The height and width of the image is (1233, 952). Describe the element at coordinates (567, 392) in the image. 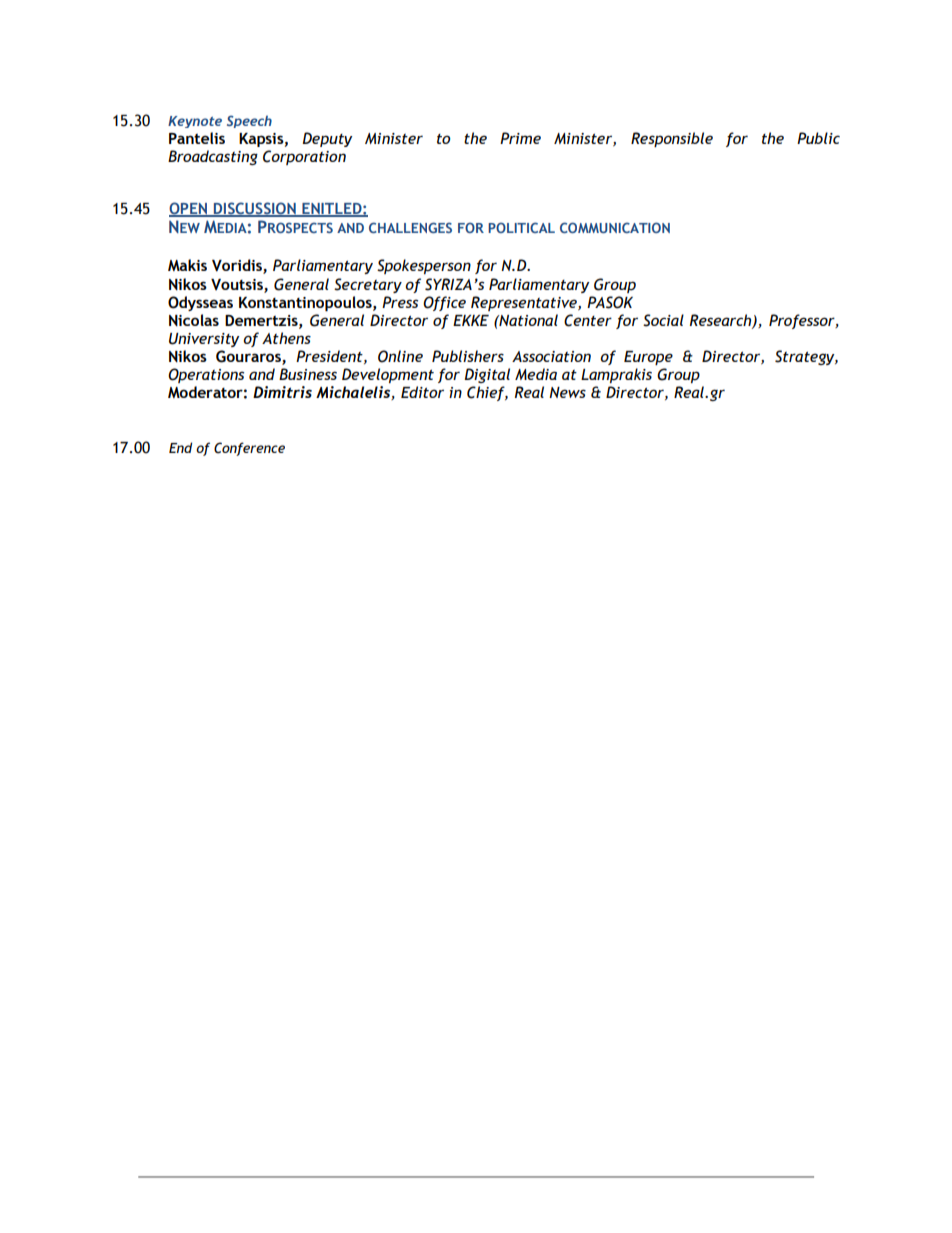

I see `News` at that location.
